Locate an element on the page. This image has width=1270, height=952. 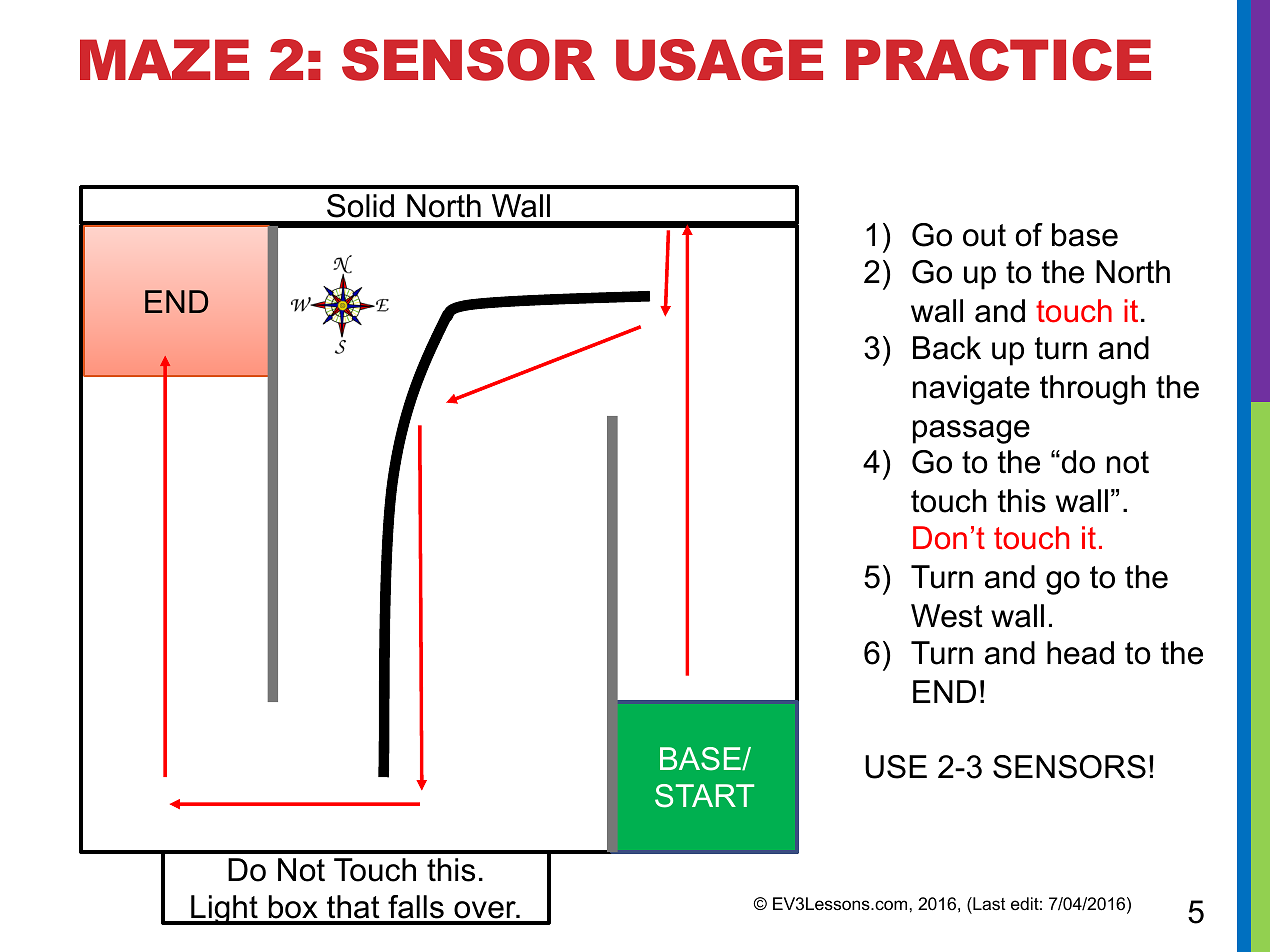
passage is located at coordinates (971, 432).
